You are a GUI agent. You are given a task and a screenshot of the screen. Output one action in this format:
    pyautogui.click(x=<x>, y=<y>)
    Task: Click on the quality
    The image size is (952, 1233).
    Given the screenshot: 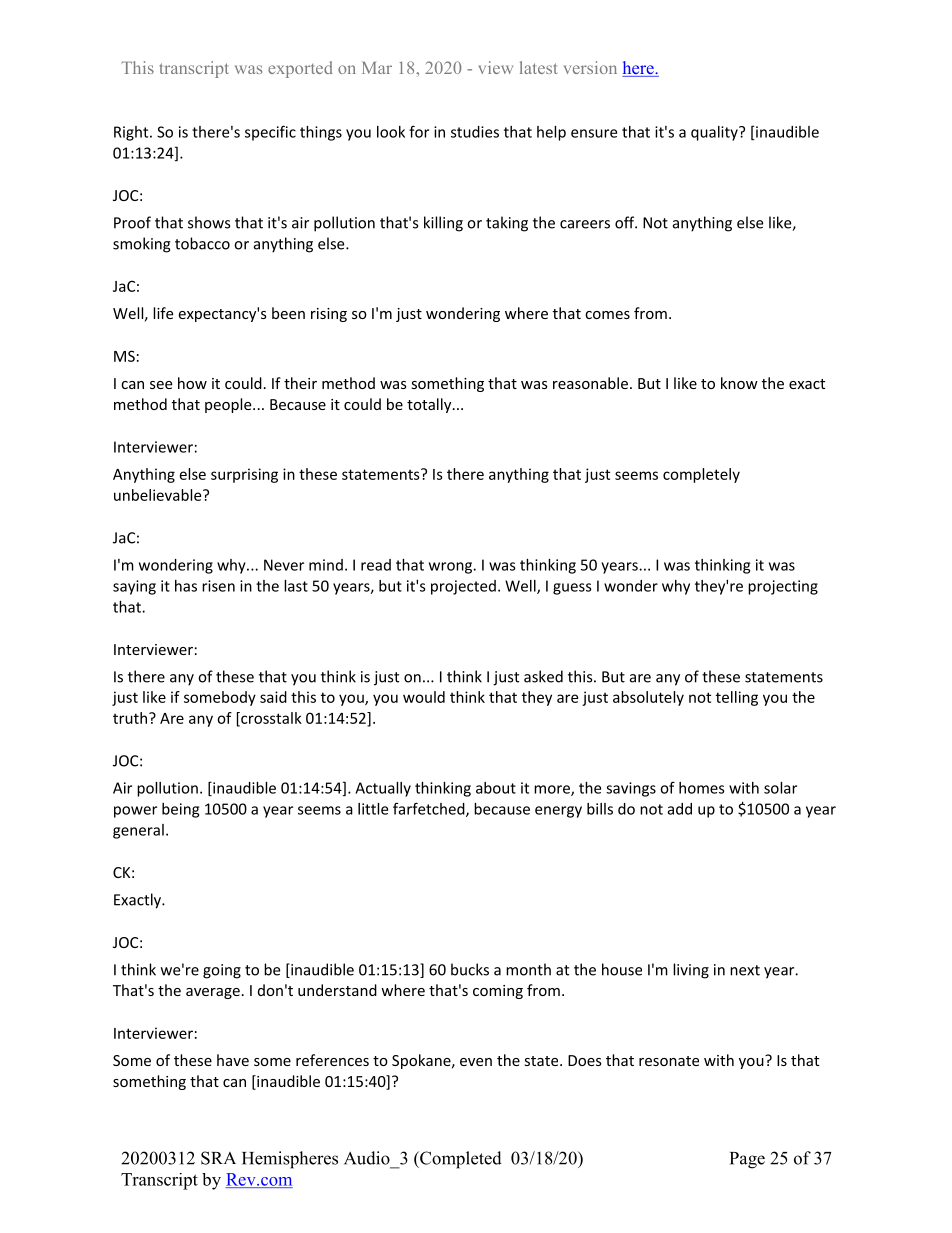 What is the action you would take?
    pyautogui.click(x=715, y=133)
